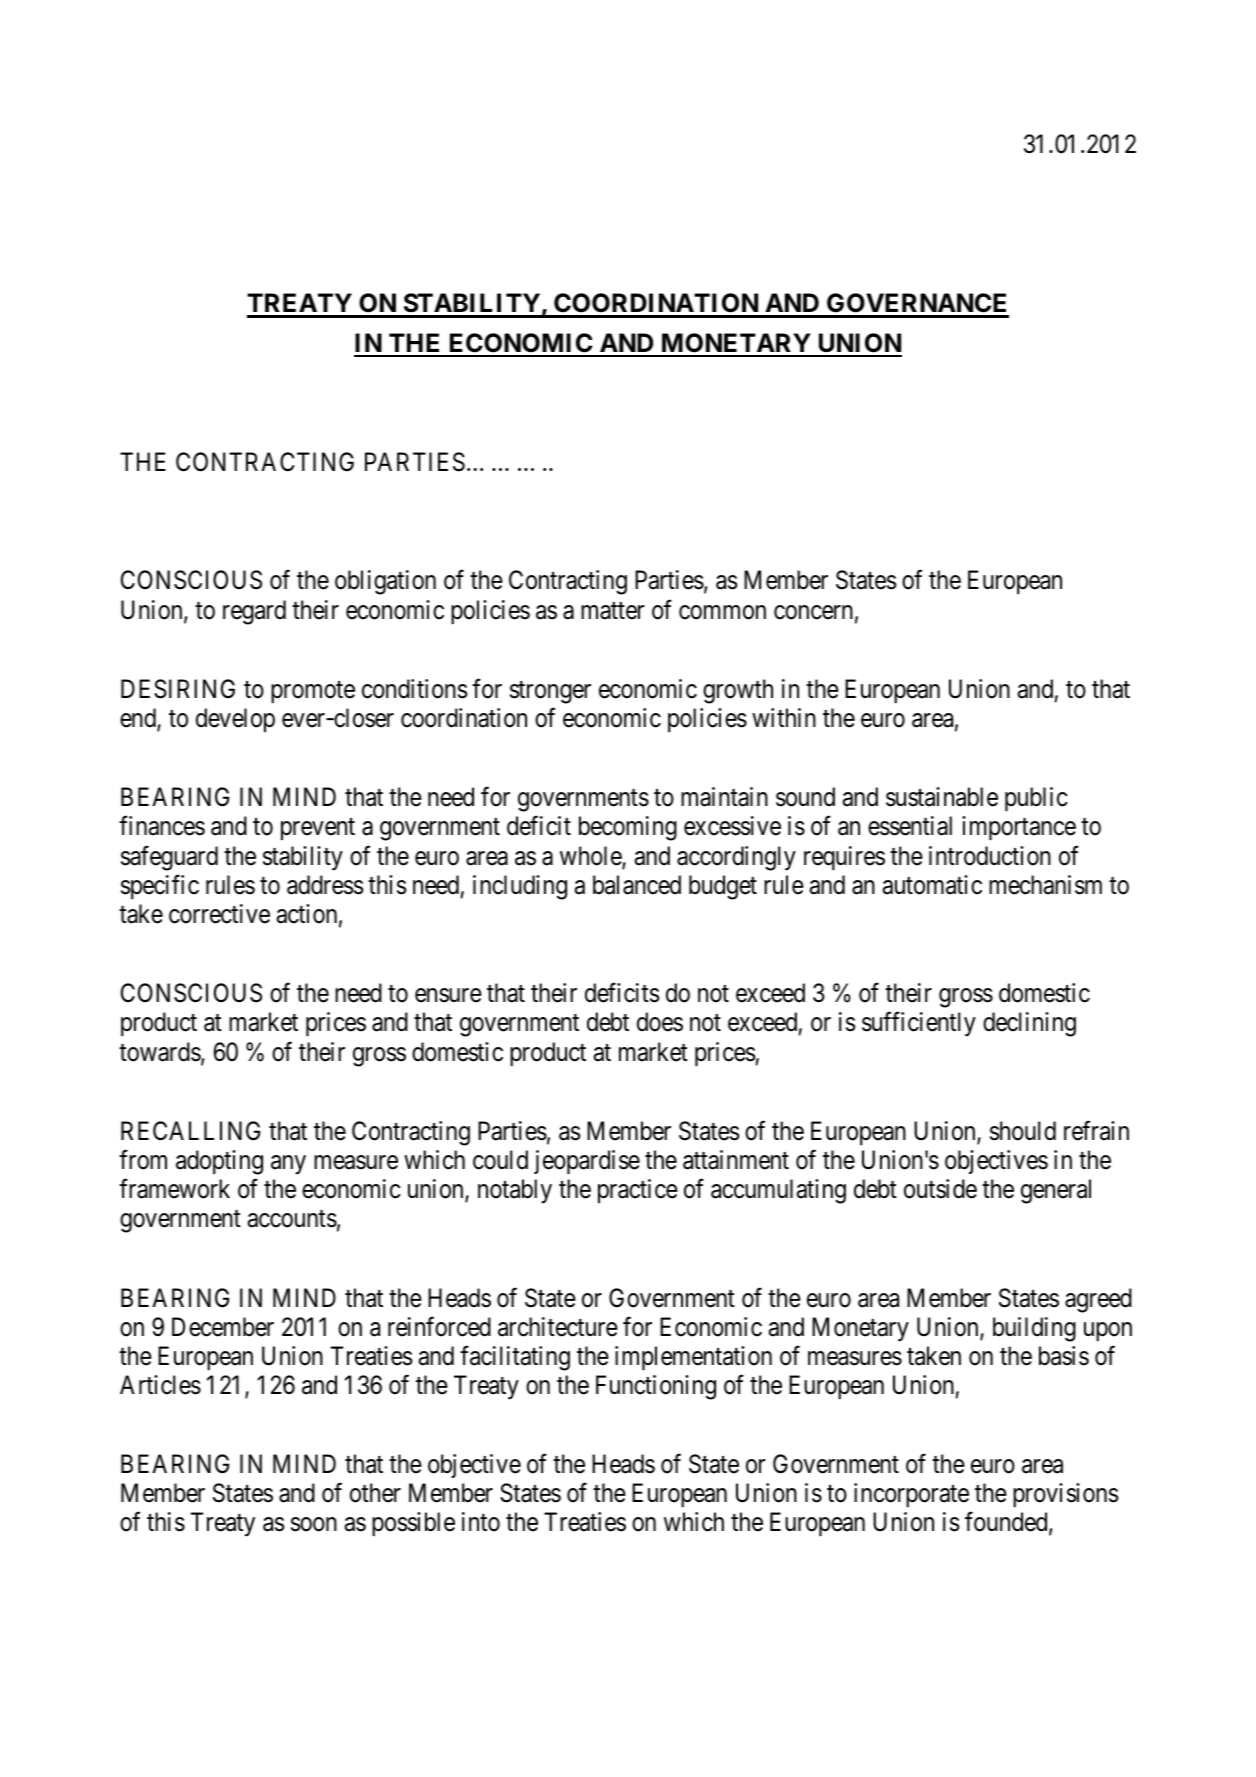 The width and height of the screenshot is (1256, 1777). What do you see at coordinates (190, 1131) in the screenshot?
I see `RECALLING` at bounding box center [190, 1131].
